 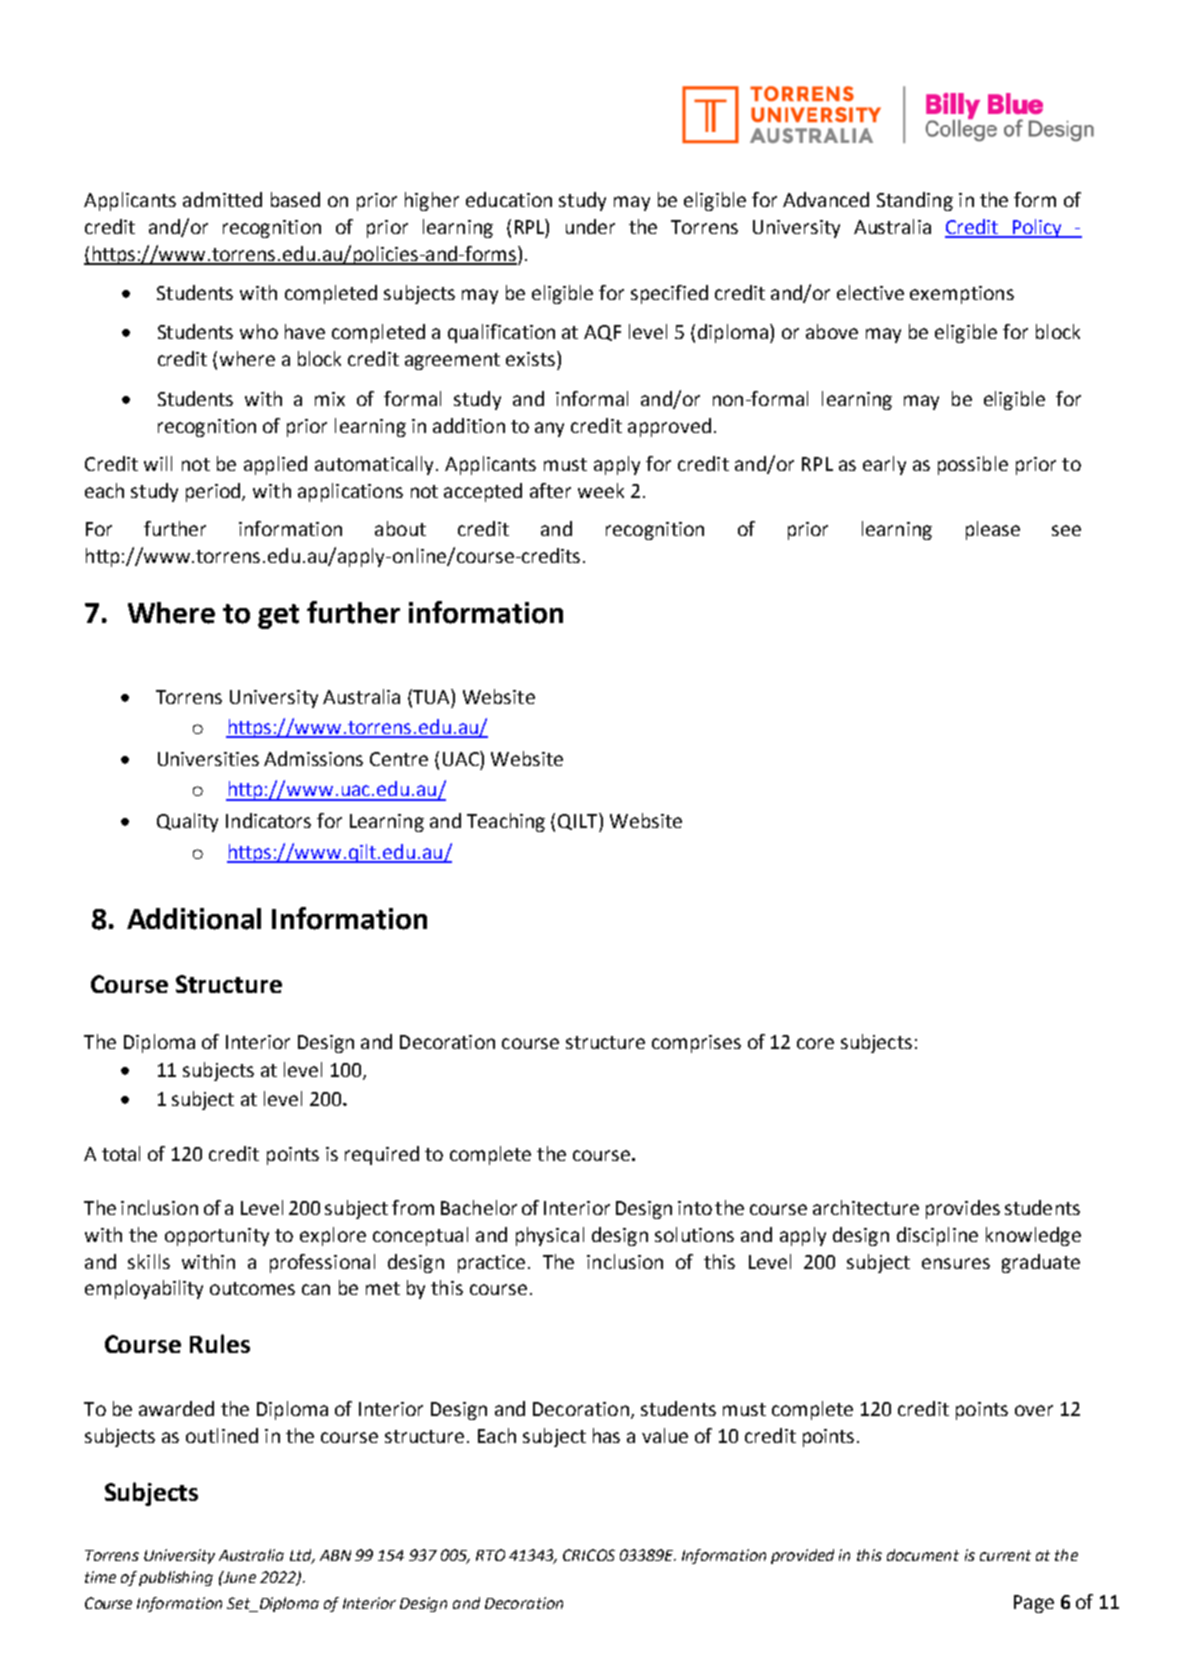 What do you see at coordinates (208, 759) in the image?
I see `Universities` at bounding box center [208, 759].
